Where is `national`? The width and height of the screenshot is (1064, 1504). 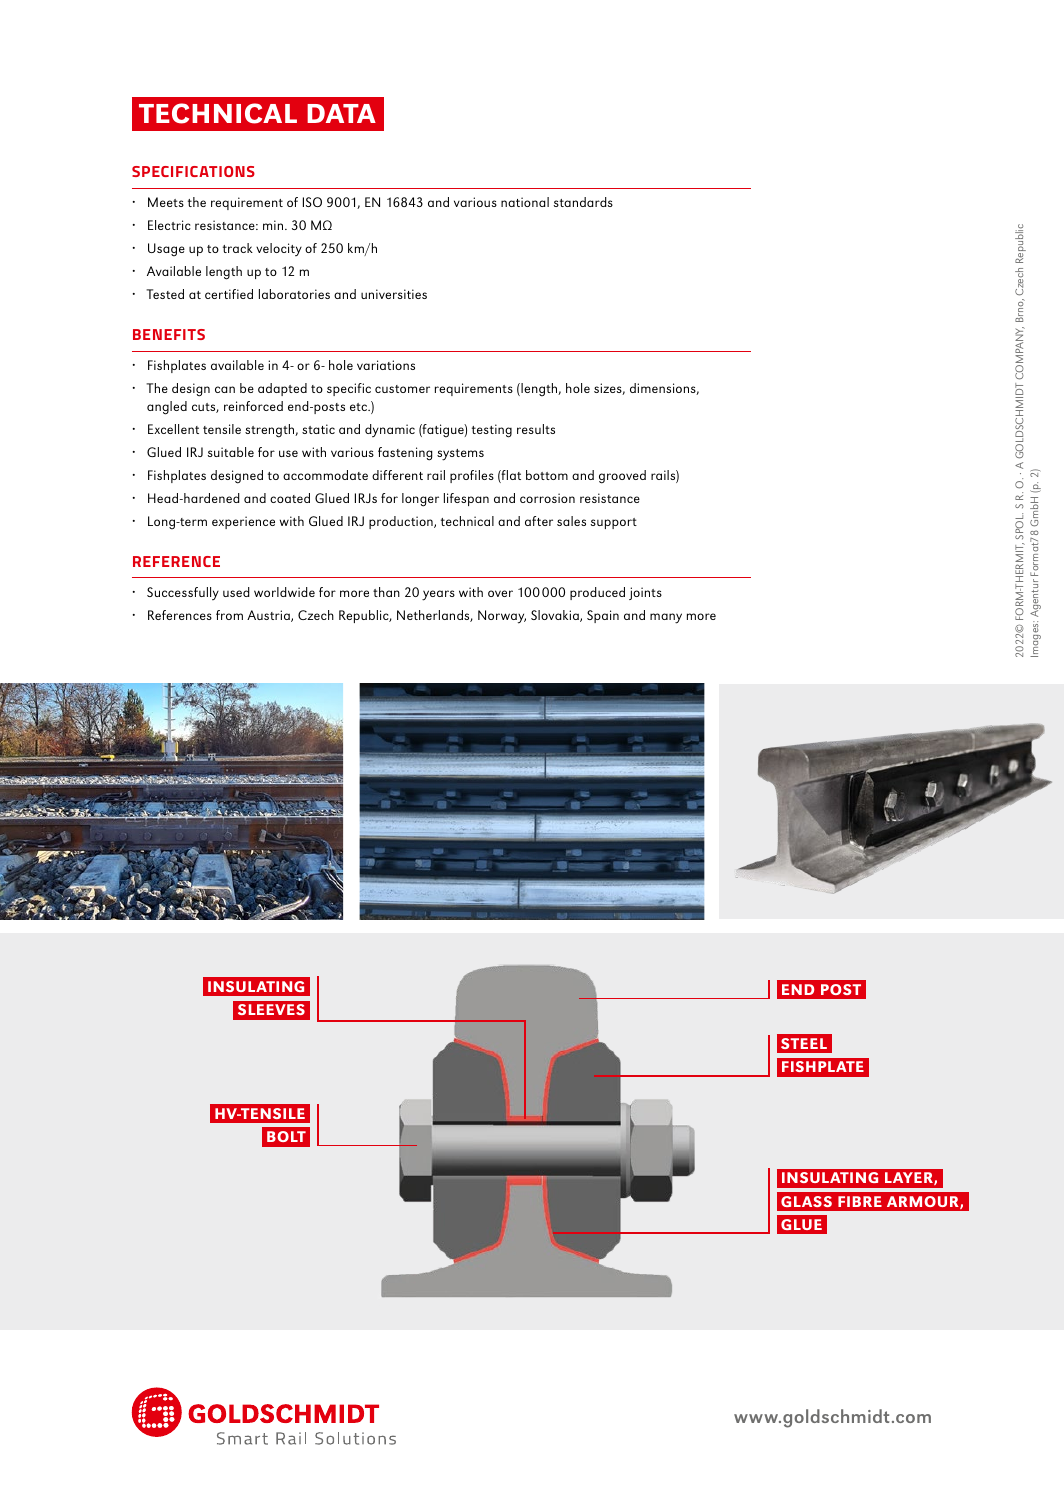 national is located at coordinates (525, 202).
